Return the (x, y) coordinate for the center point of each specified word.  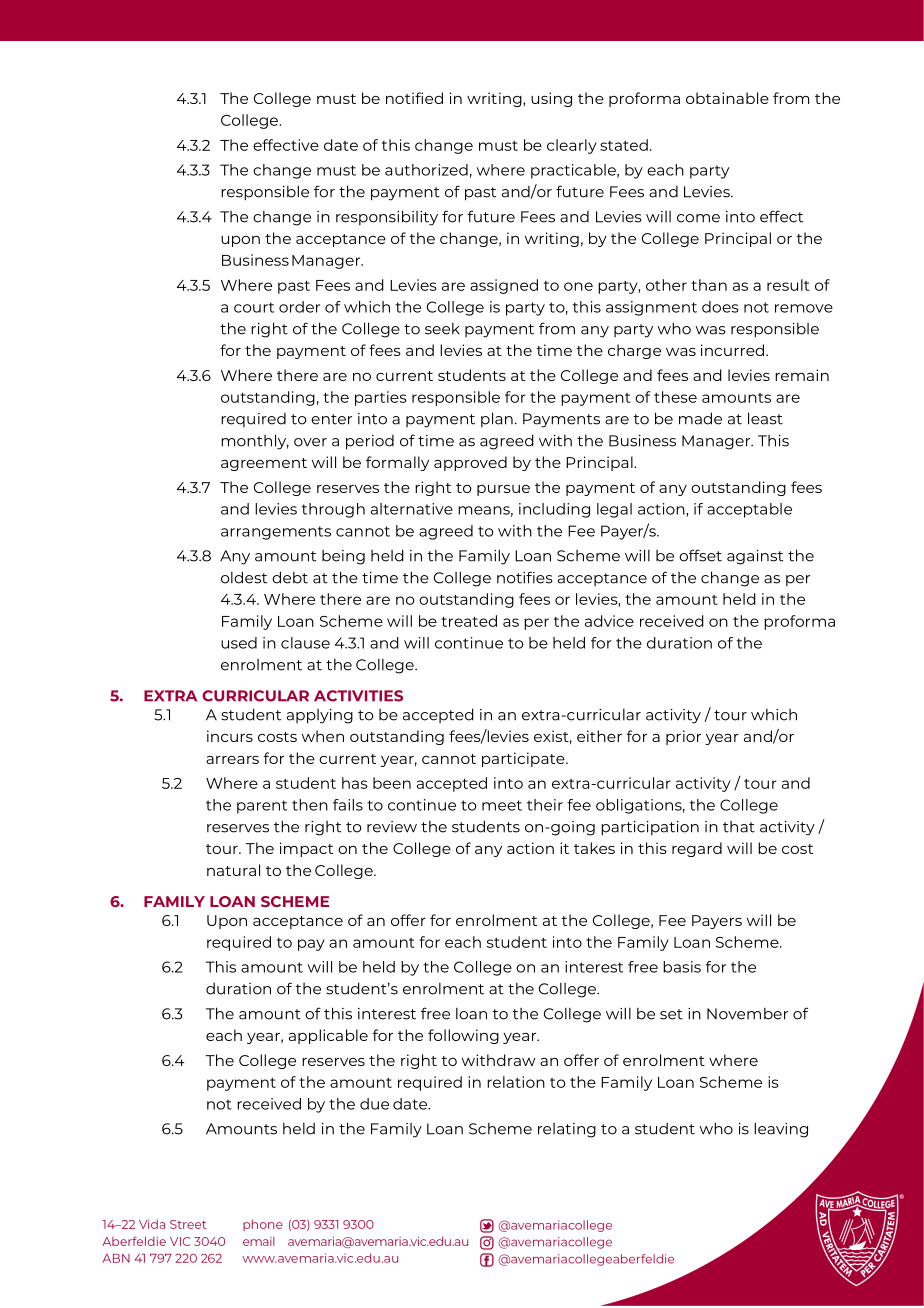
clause (305, 643)
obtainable (727, 98)
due (374, 1104)
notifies (525, 577)
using (551, 99)
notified (414, 98)
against (755, 557)
